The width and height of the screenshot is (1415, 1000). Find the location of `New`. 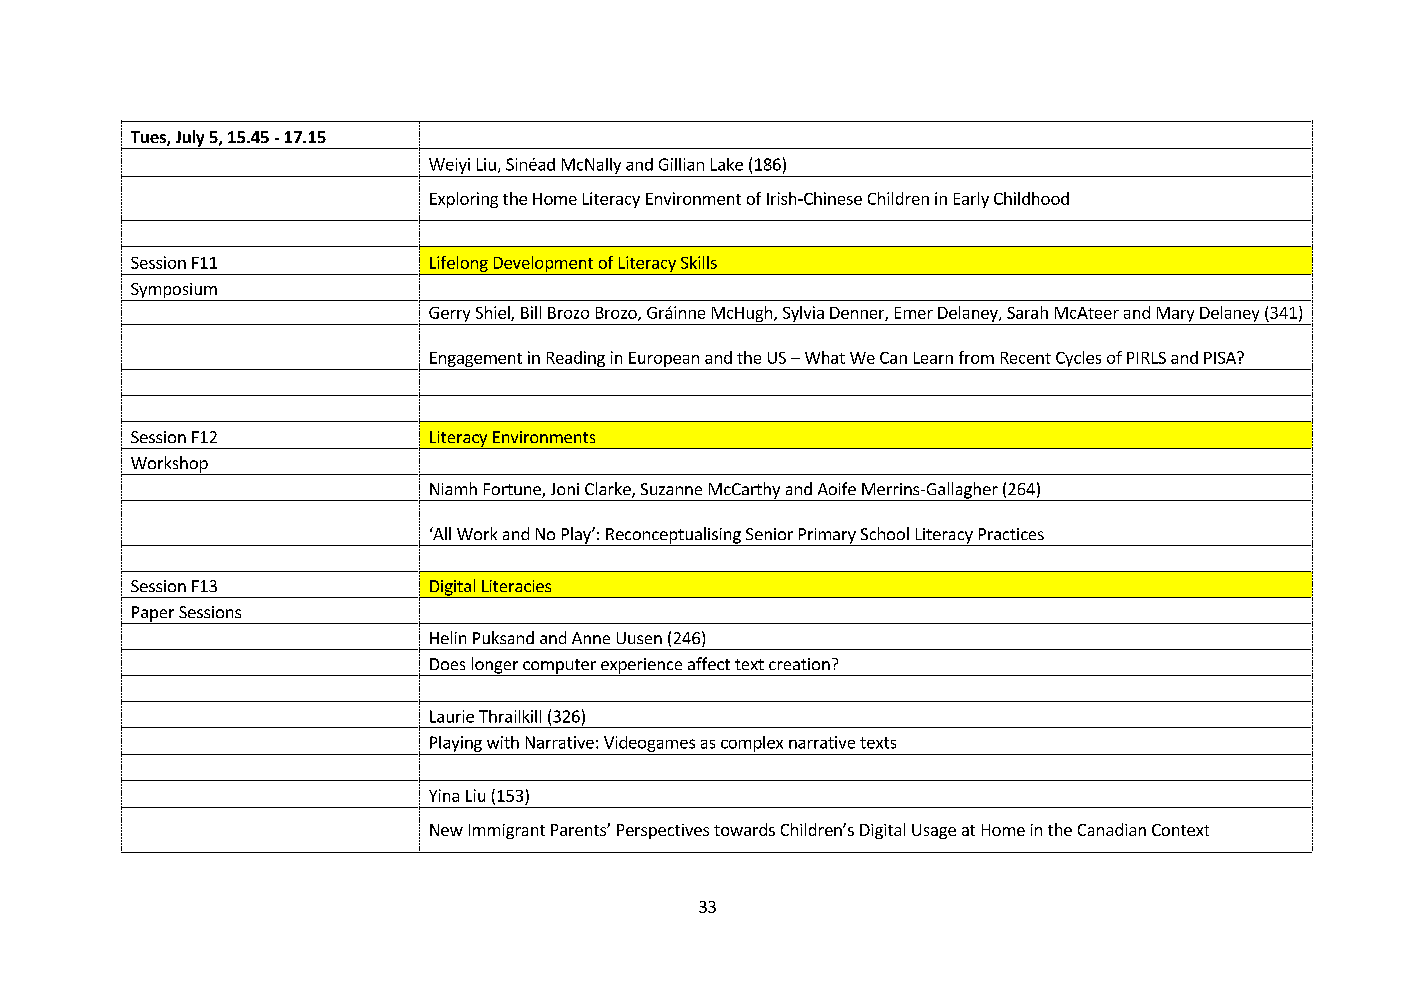

New is located at coordinates (446, 830).
